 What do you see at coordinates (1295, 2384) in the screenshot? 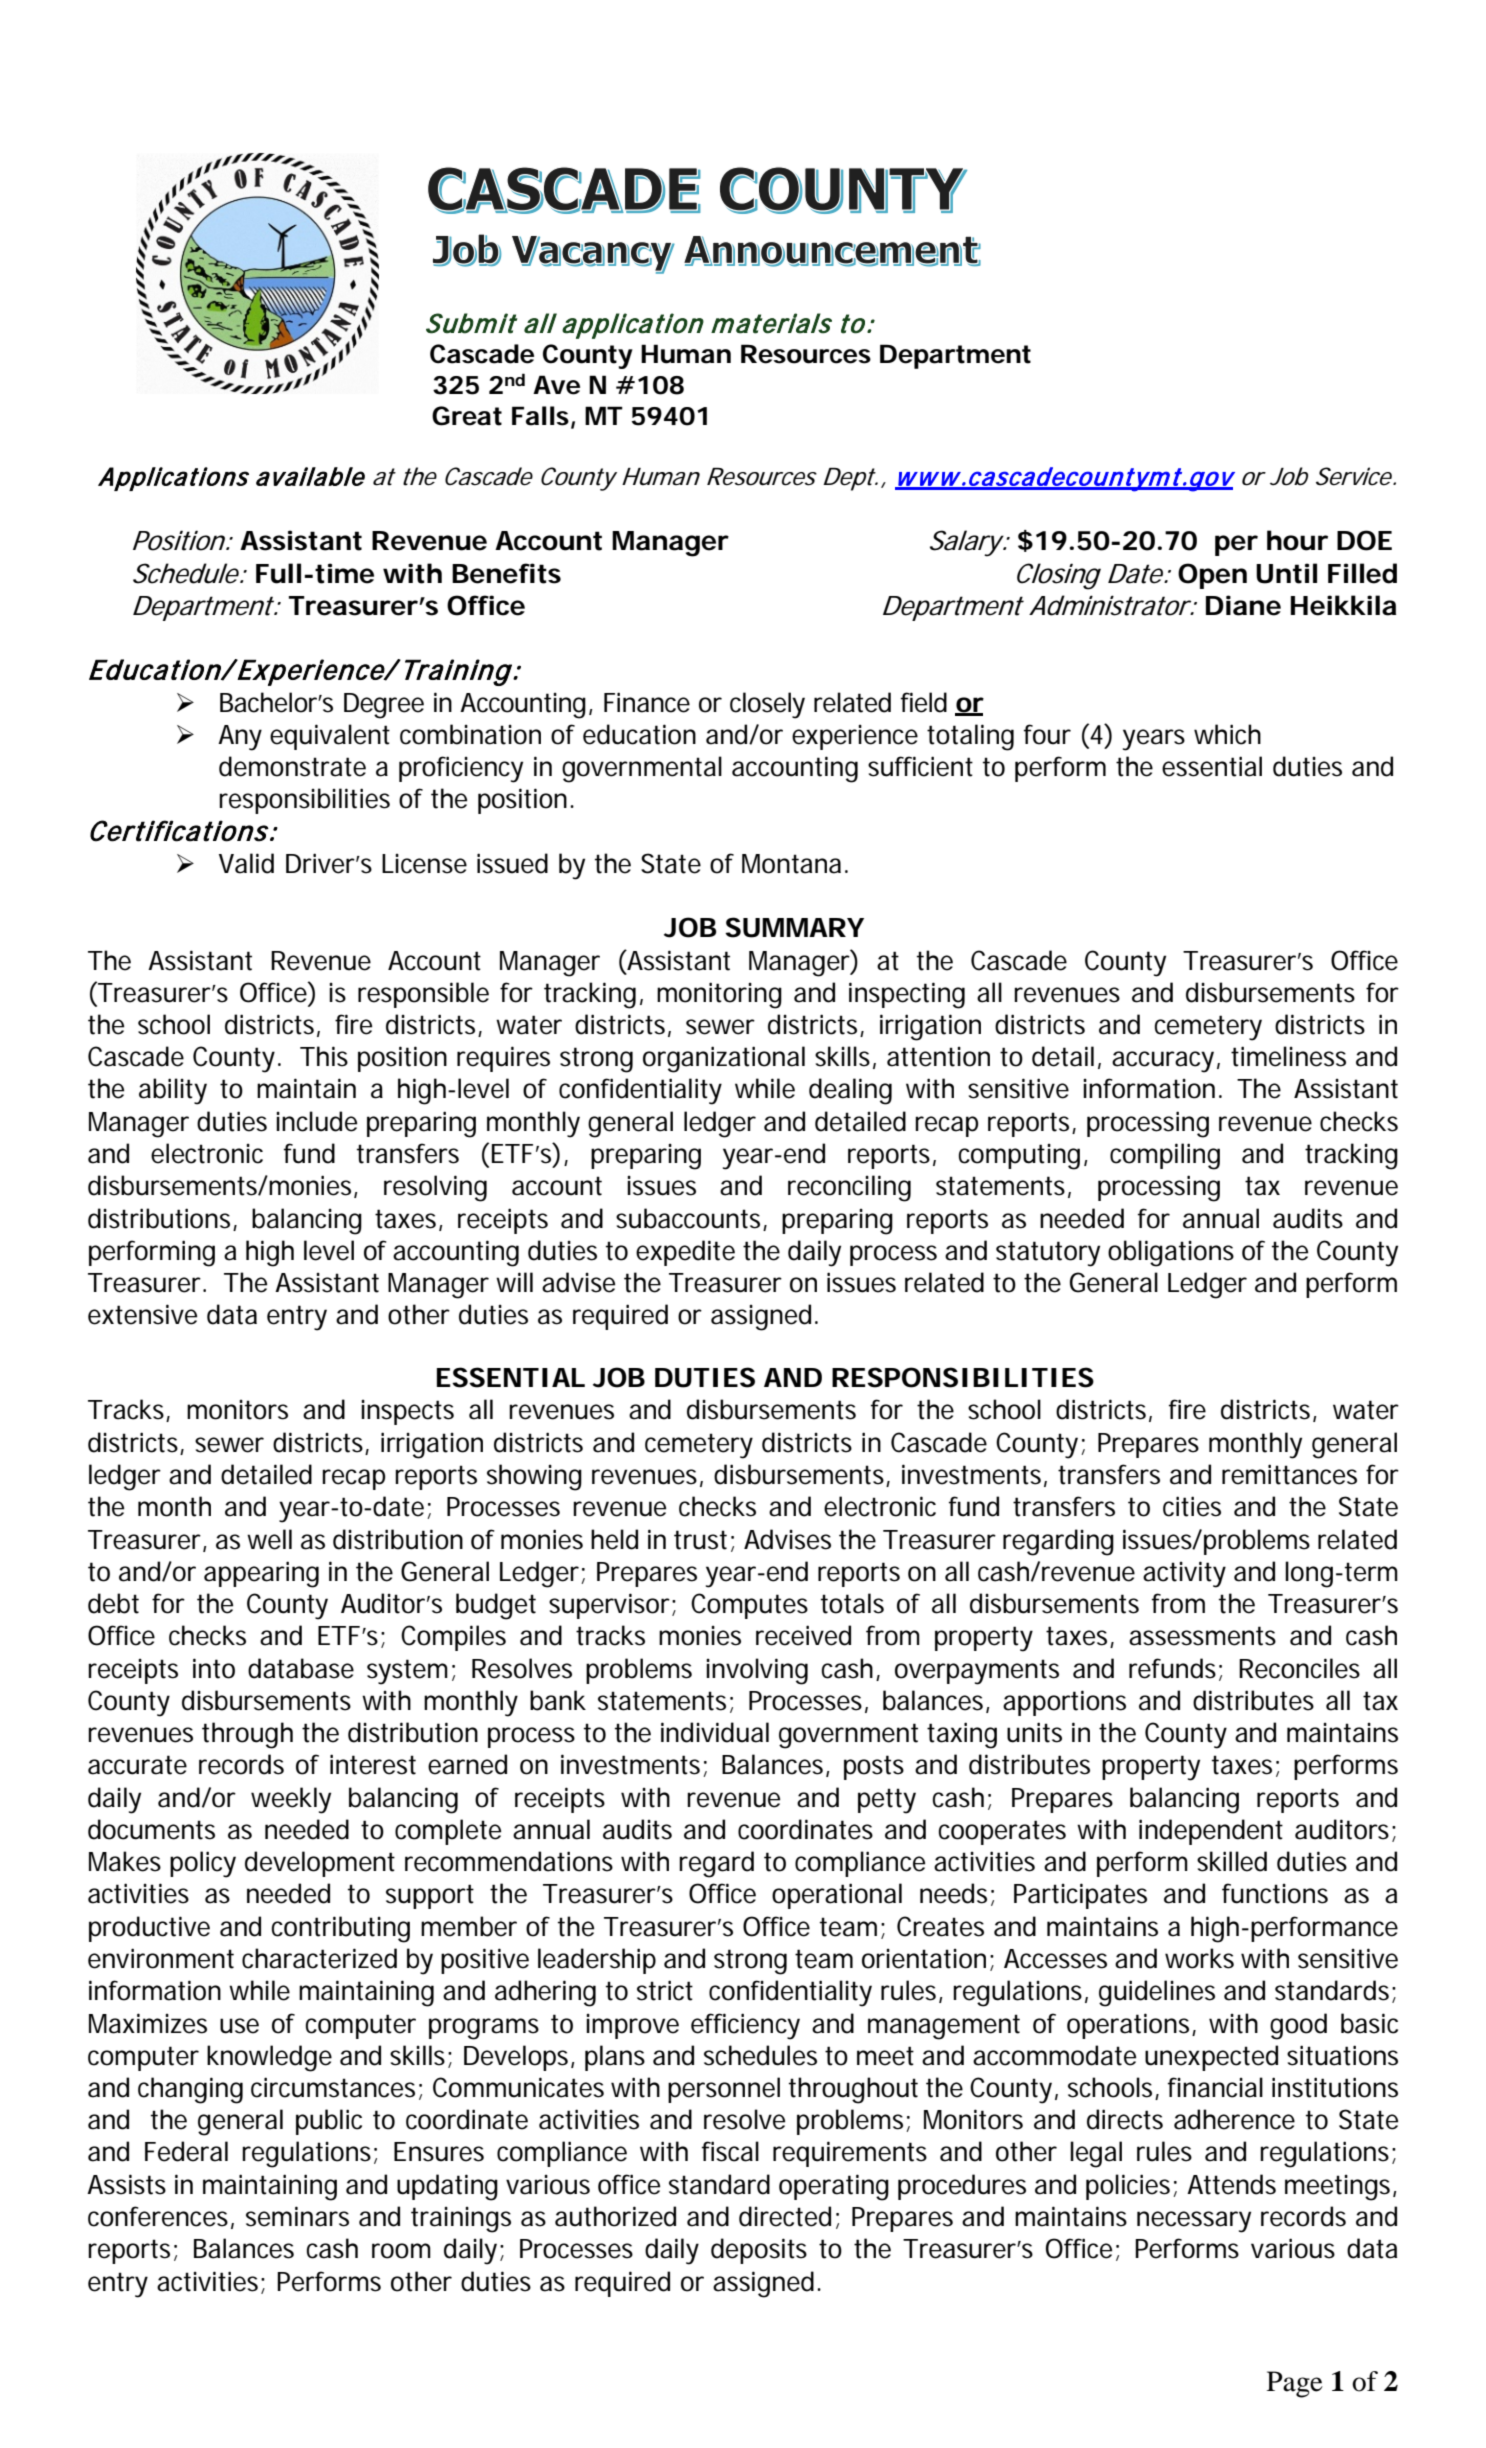
I see `Page` at bounding box center [1295, 2384].
